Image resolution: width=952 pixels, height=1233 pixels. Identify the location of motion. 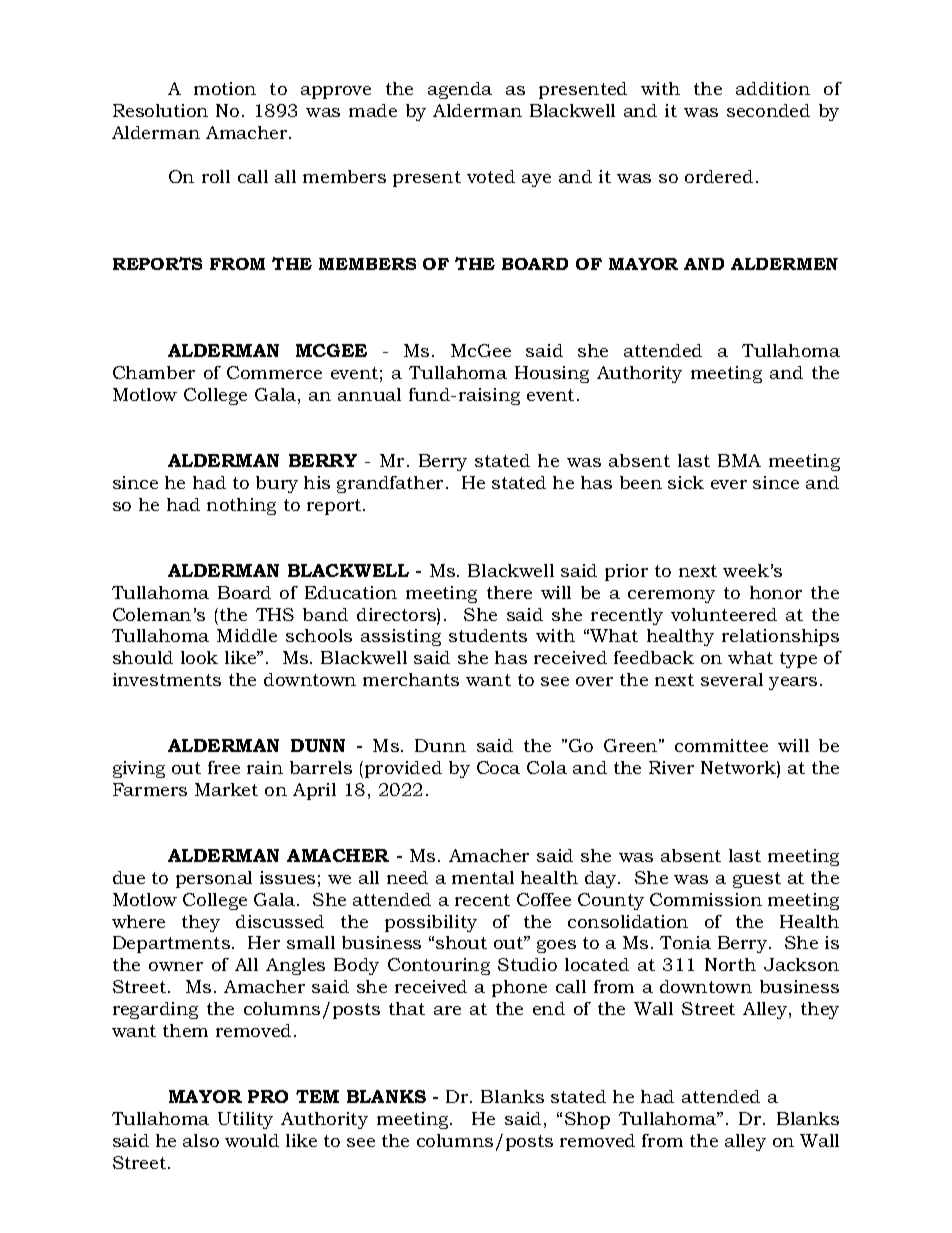
(225, 88).
